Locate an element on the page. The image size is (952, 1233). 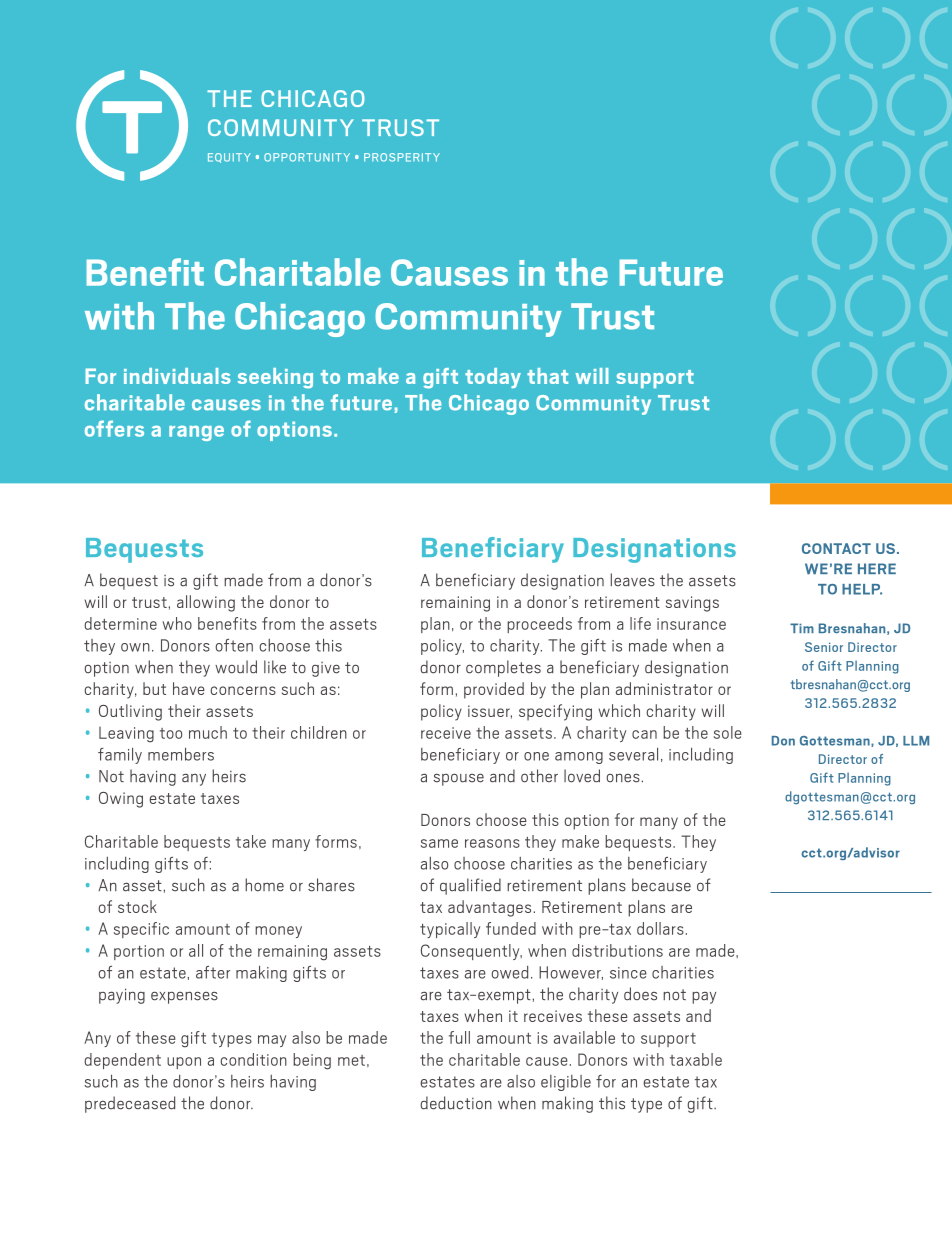
proceeds is located at coordinates (539, 625).
